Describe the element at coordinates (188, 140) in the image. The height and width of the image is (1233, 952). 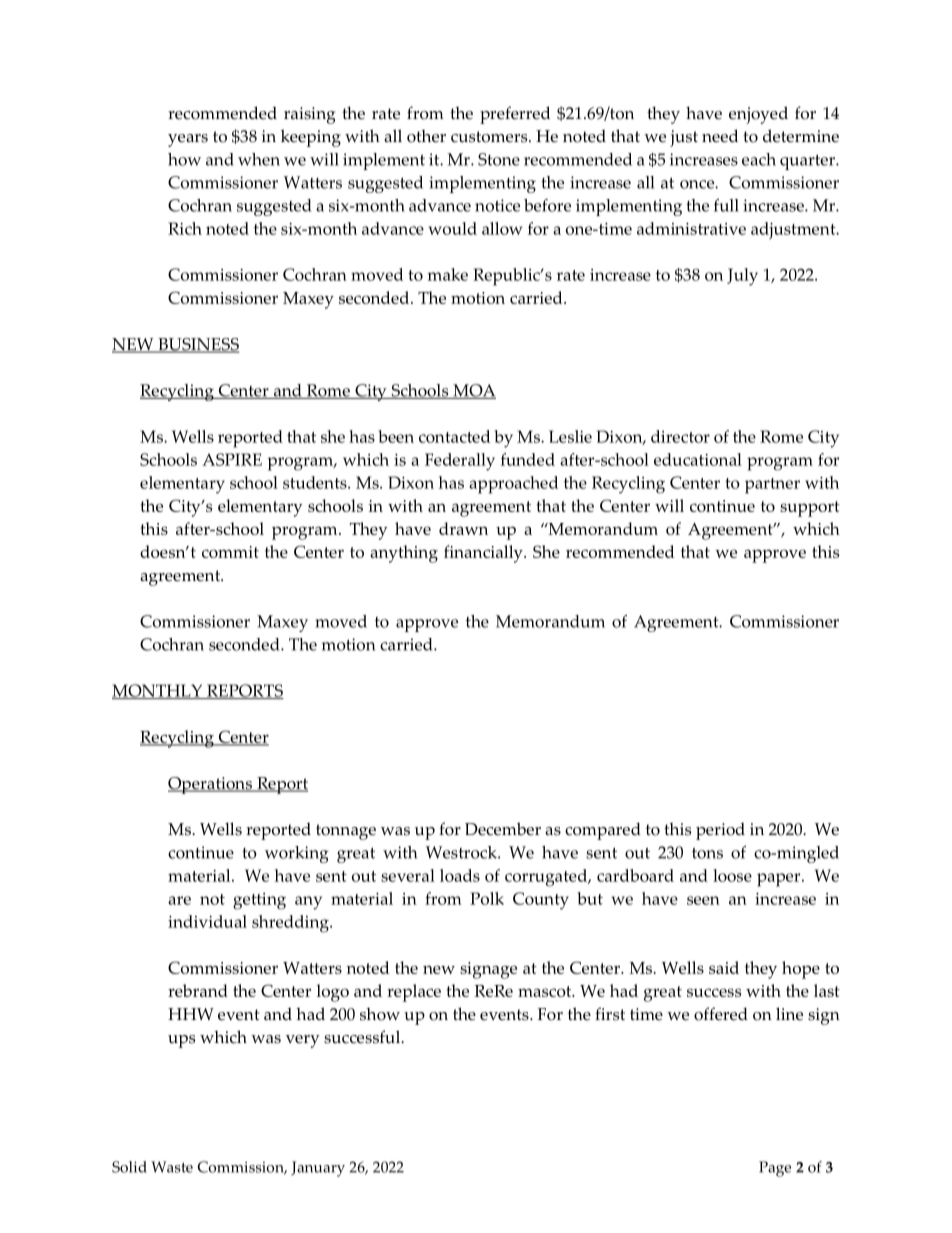
I see `years` at that location.
